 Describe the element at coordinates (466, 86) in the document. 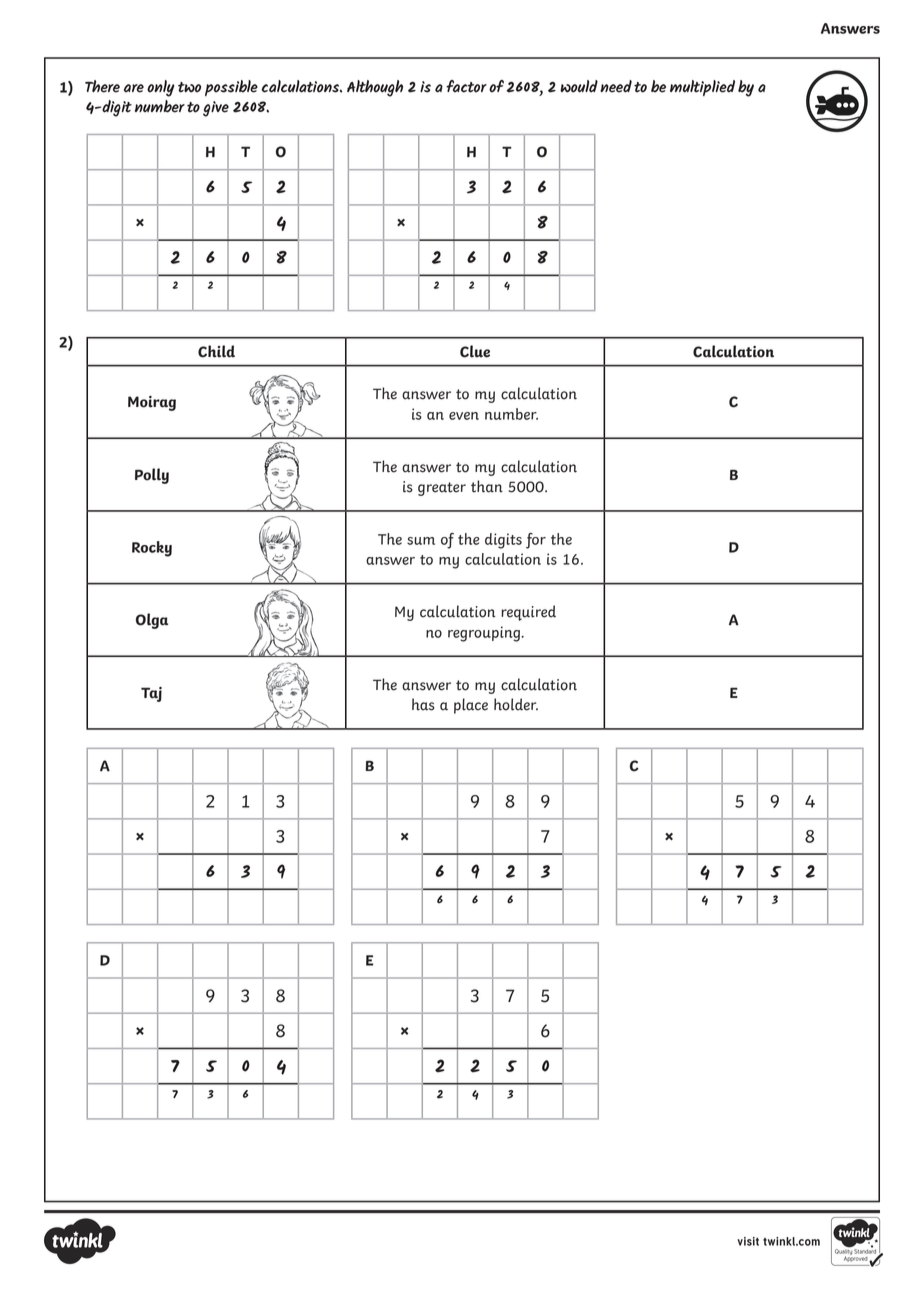

I see `factor` at that location.
